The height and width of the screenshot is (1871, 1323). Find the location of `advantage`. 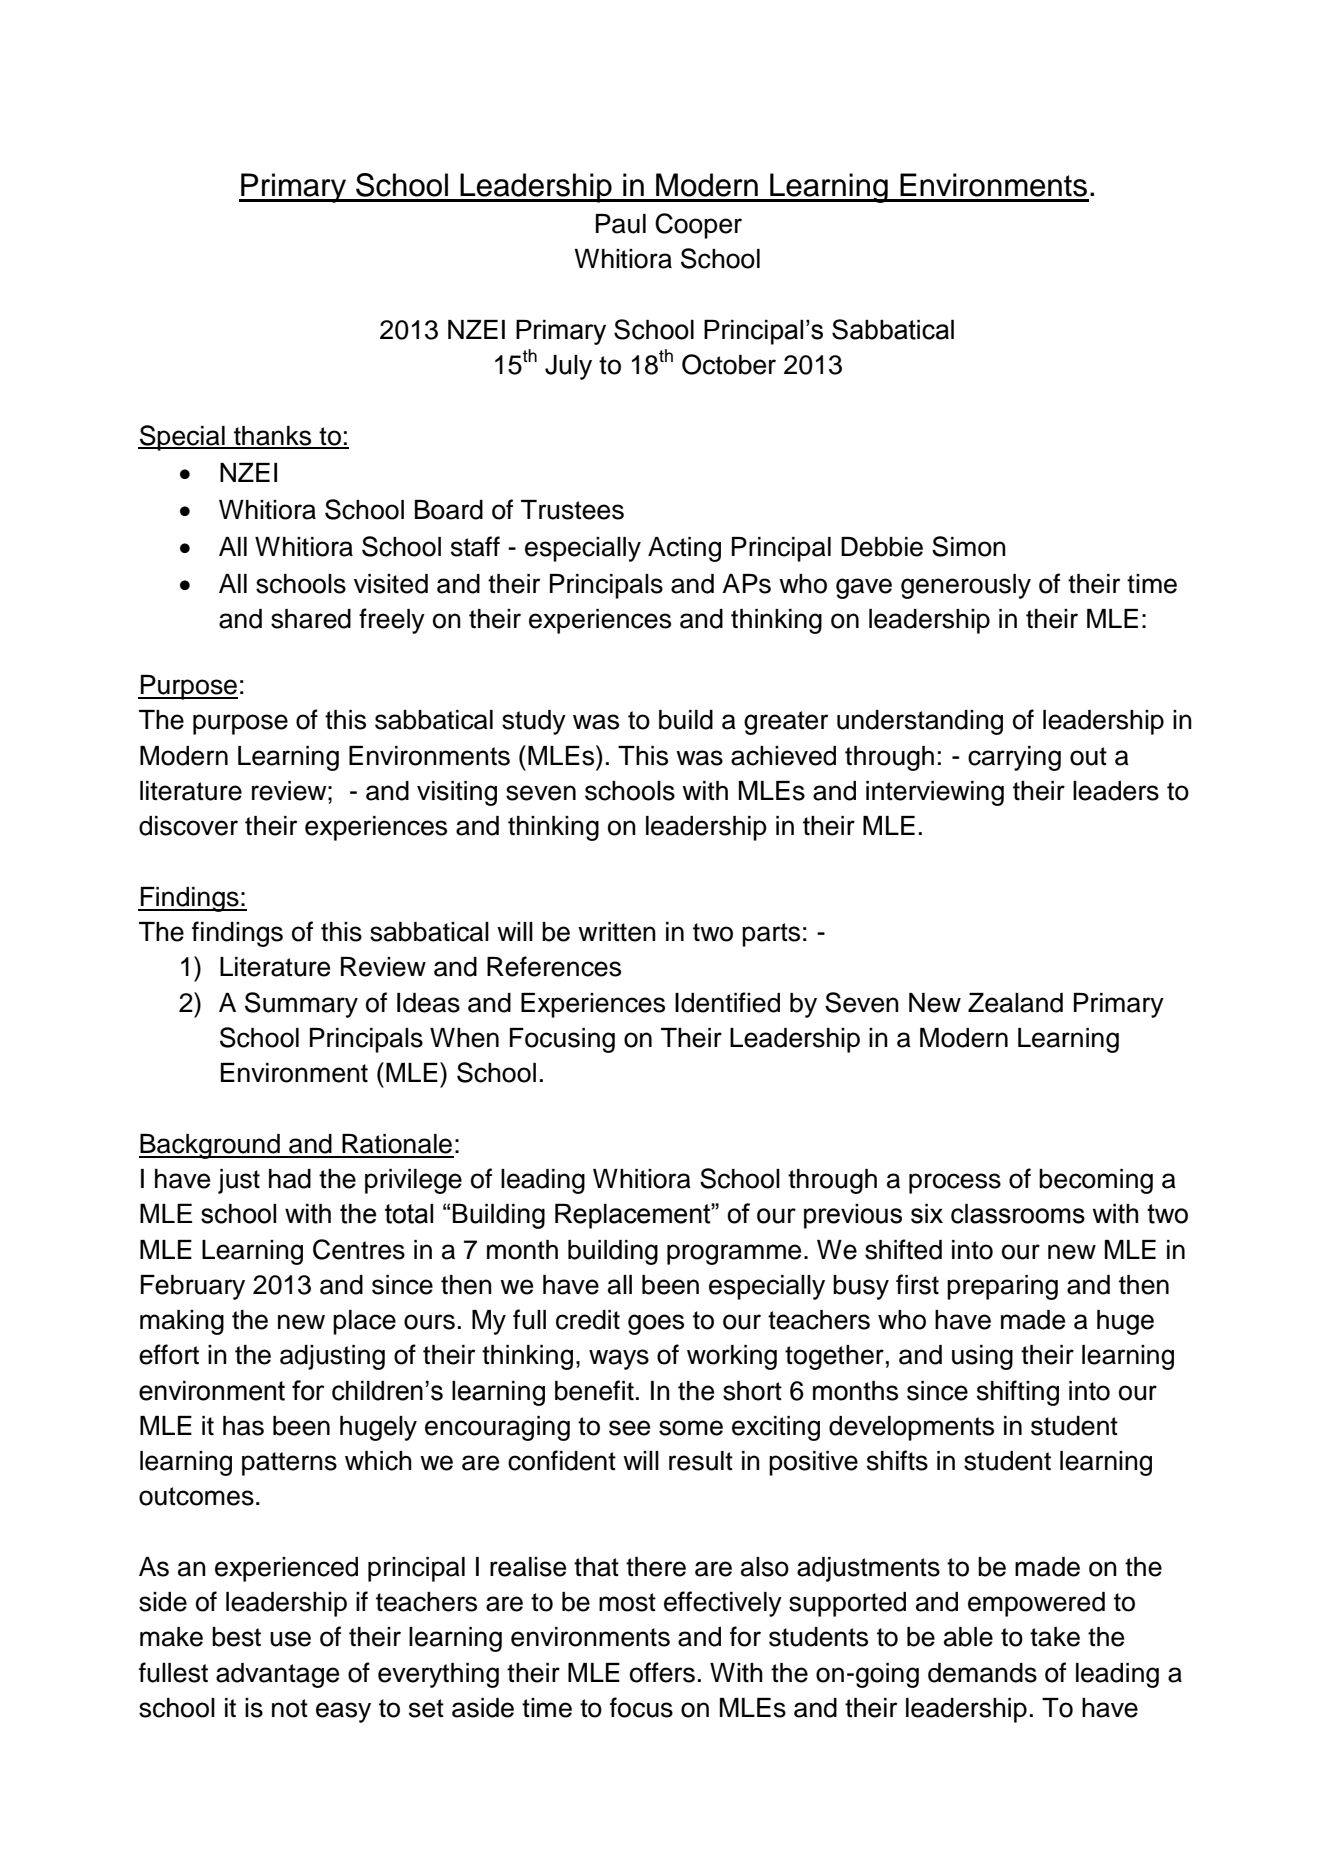

advantage is located at coordinates (277, 1675).
